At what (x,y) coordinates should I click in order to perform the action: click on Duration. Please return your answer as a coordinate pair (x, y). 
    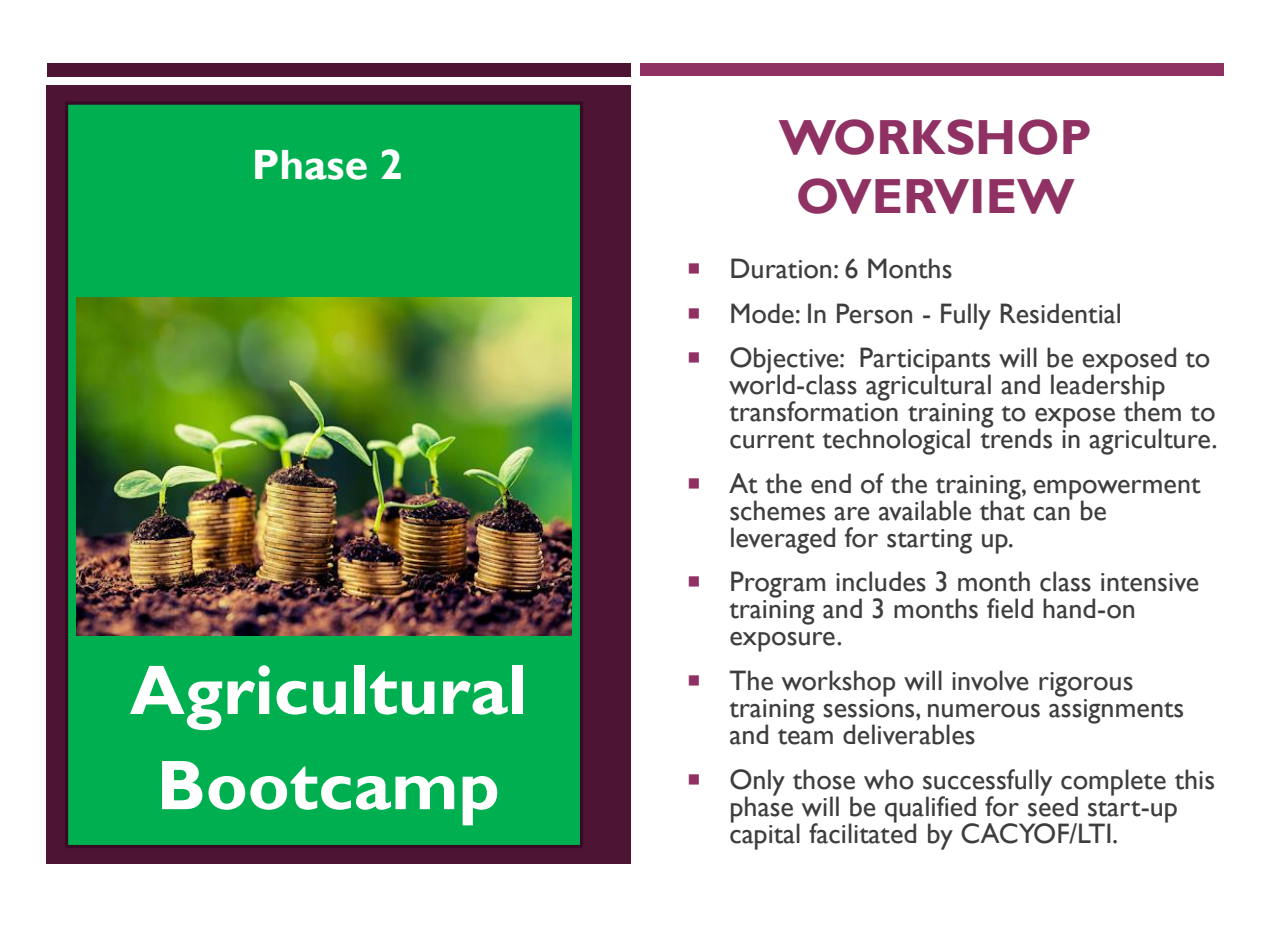
    Looking at the image, I should click on (781, 268).
